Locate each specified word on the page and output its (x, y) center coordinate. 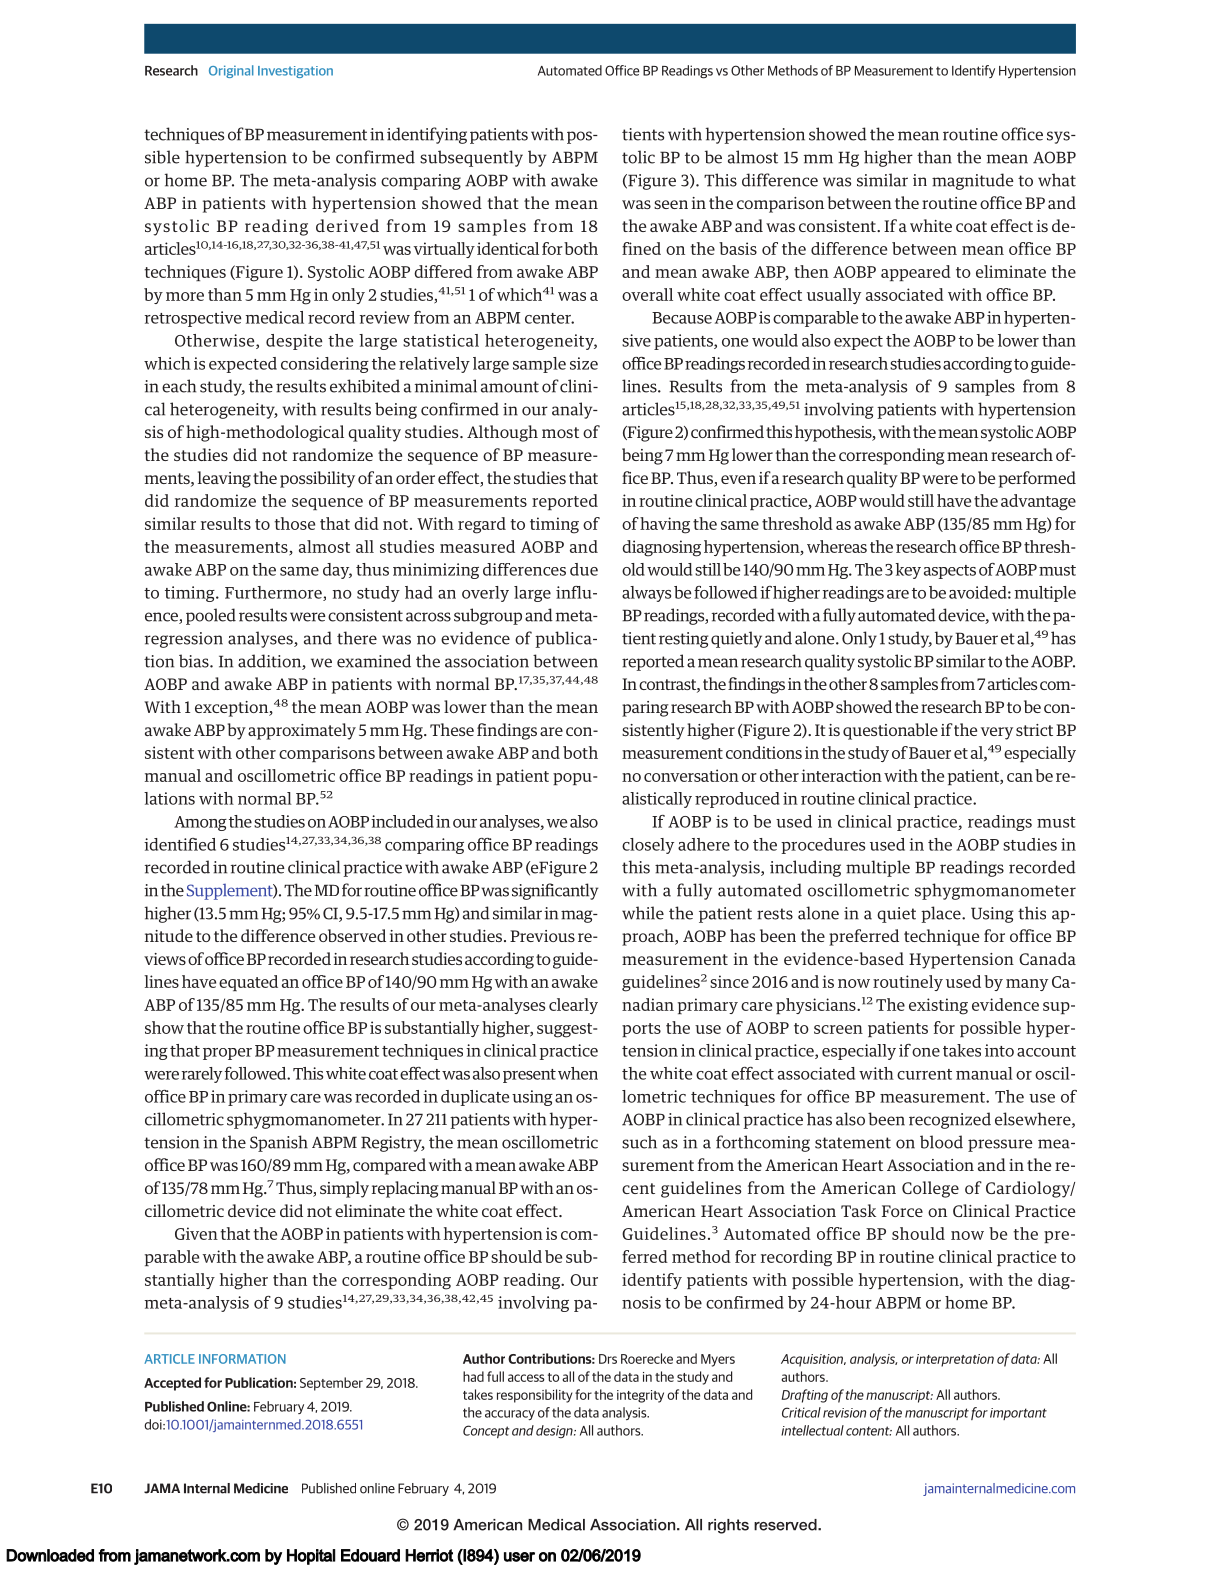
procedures (823, 846)
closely (648, 846)
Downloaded (50, 1555)
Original (231, 71)
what (1057, 180)
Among (200, 823)
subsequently (471, 158)
